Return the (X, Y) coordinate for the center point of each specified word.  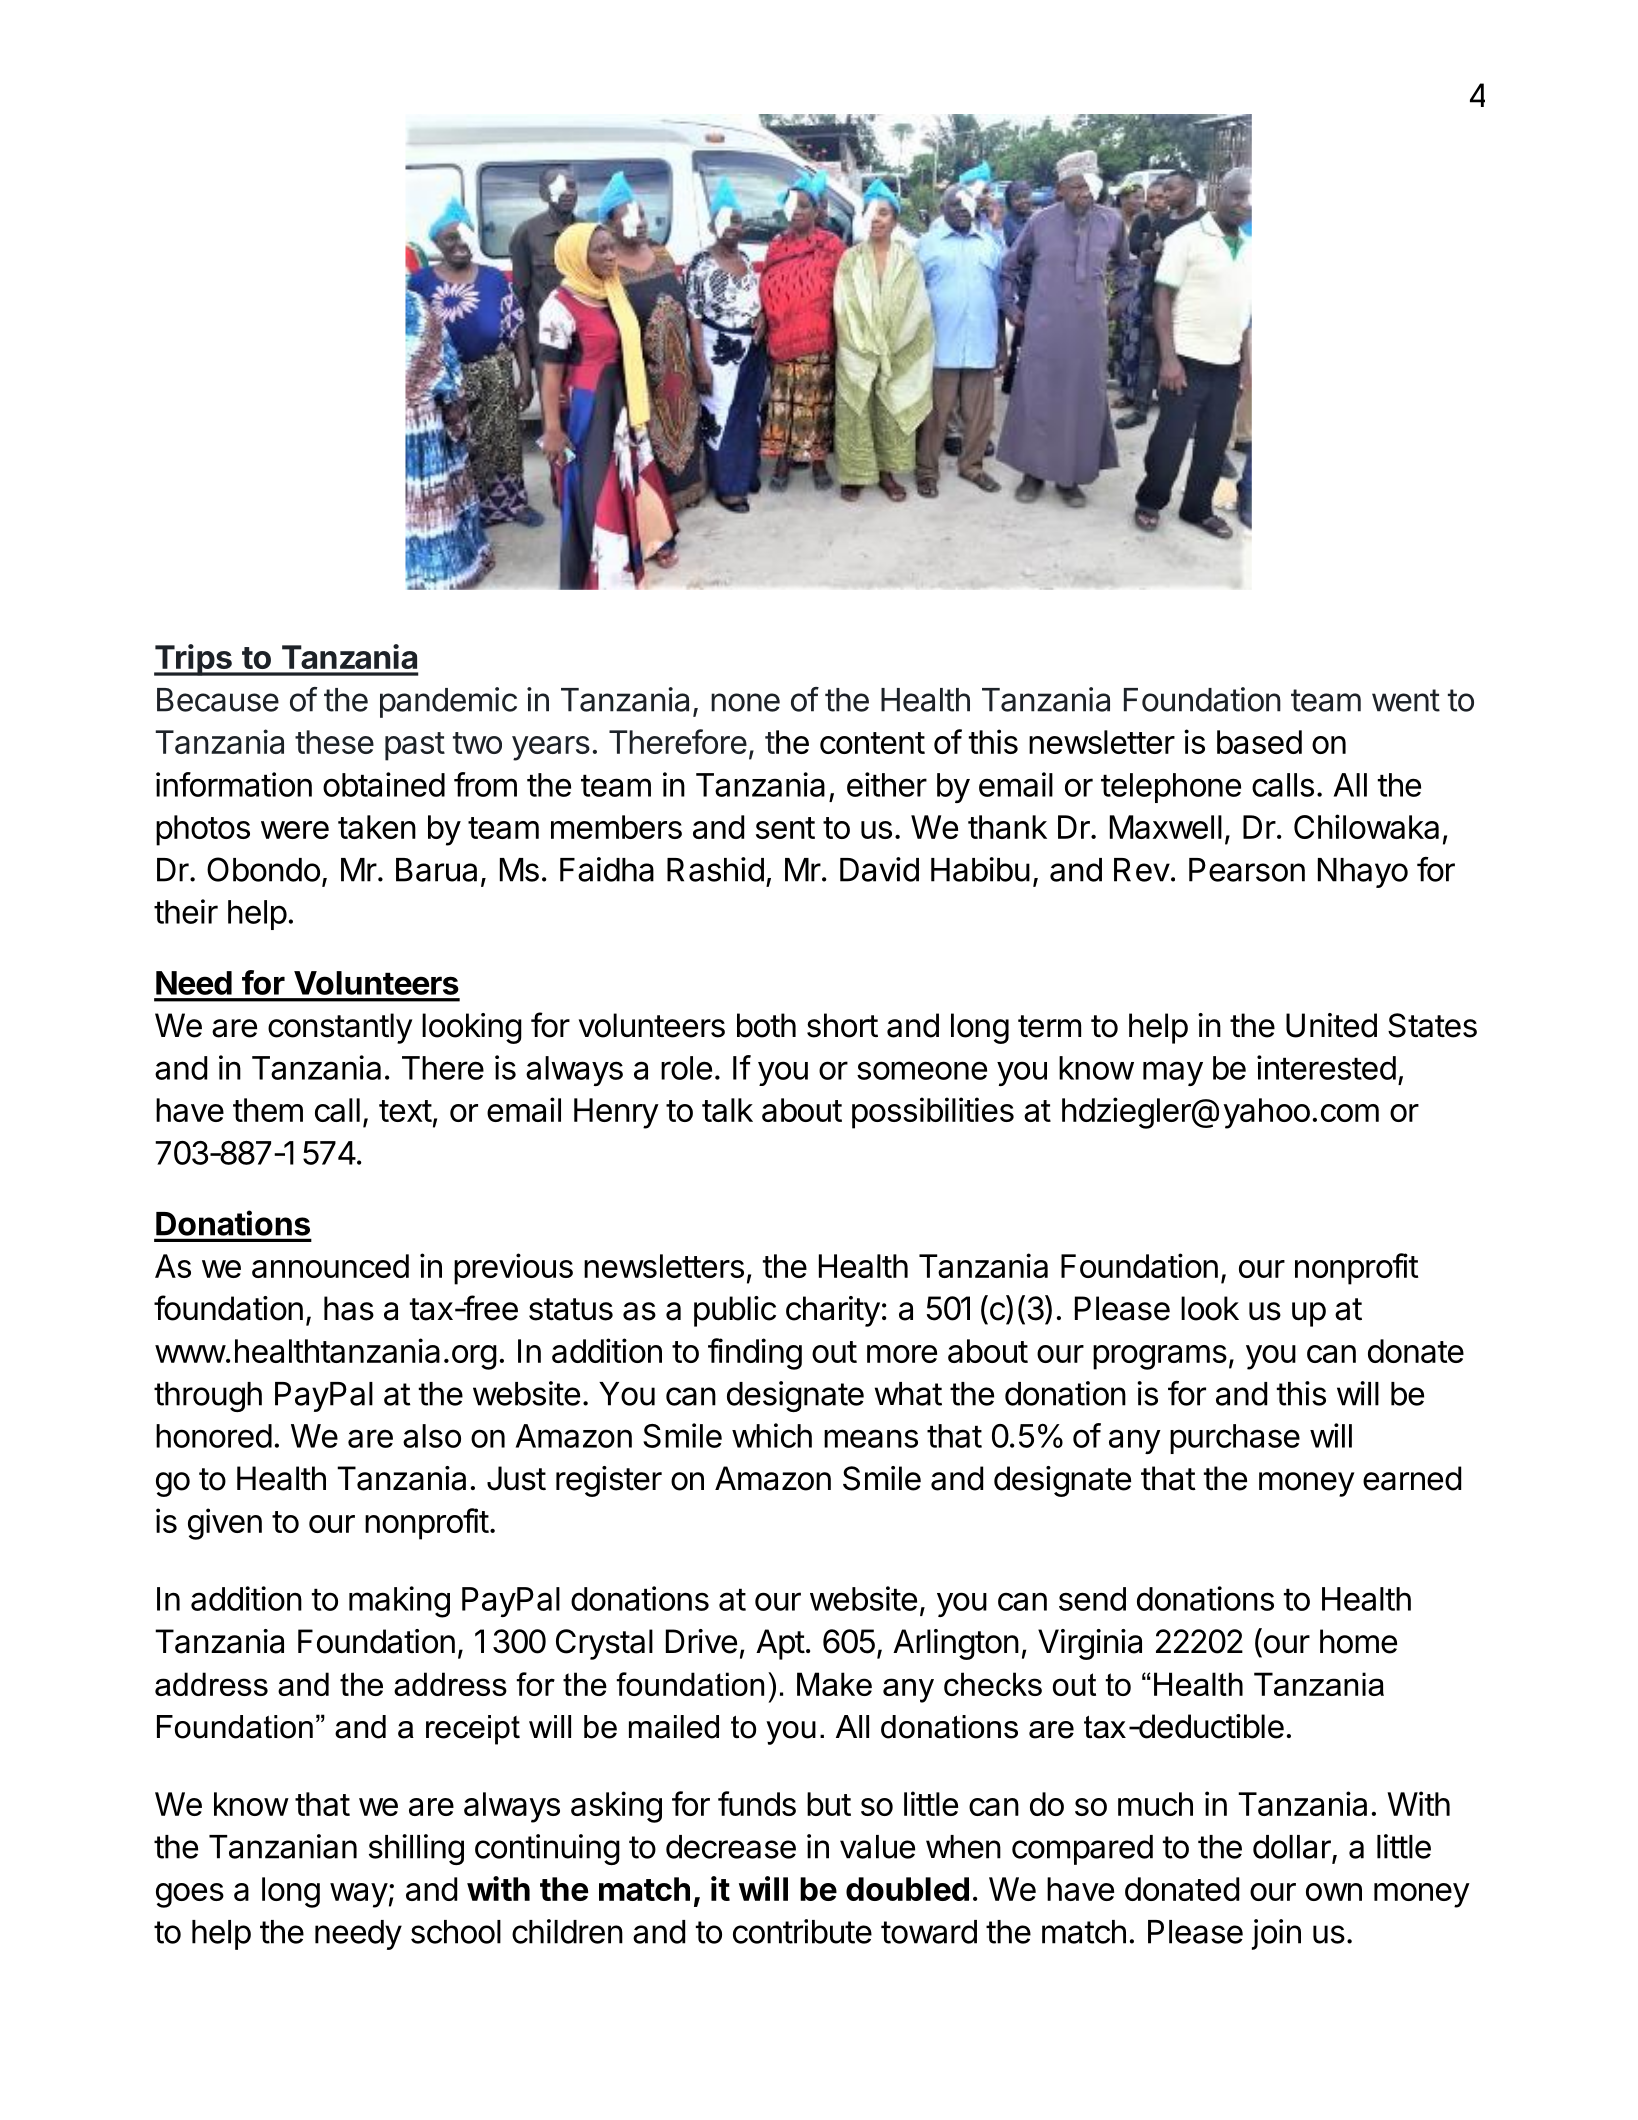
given (225, 1524)
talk (727, 1110)
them (268, 1110)
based (1259, 742)
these (334, 742)
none (745, 702)
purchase (1235, 1439)
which (772, 1435)
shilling (416, 1849)
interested (1326, 1067)
